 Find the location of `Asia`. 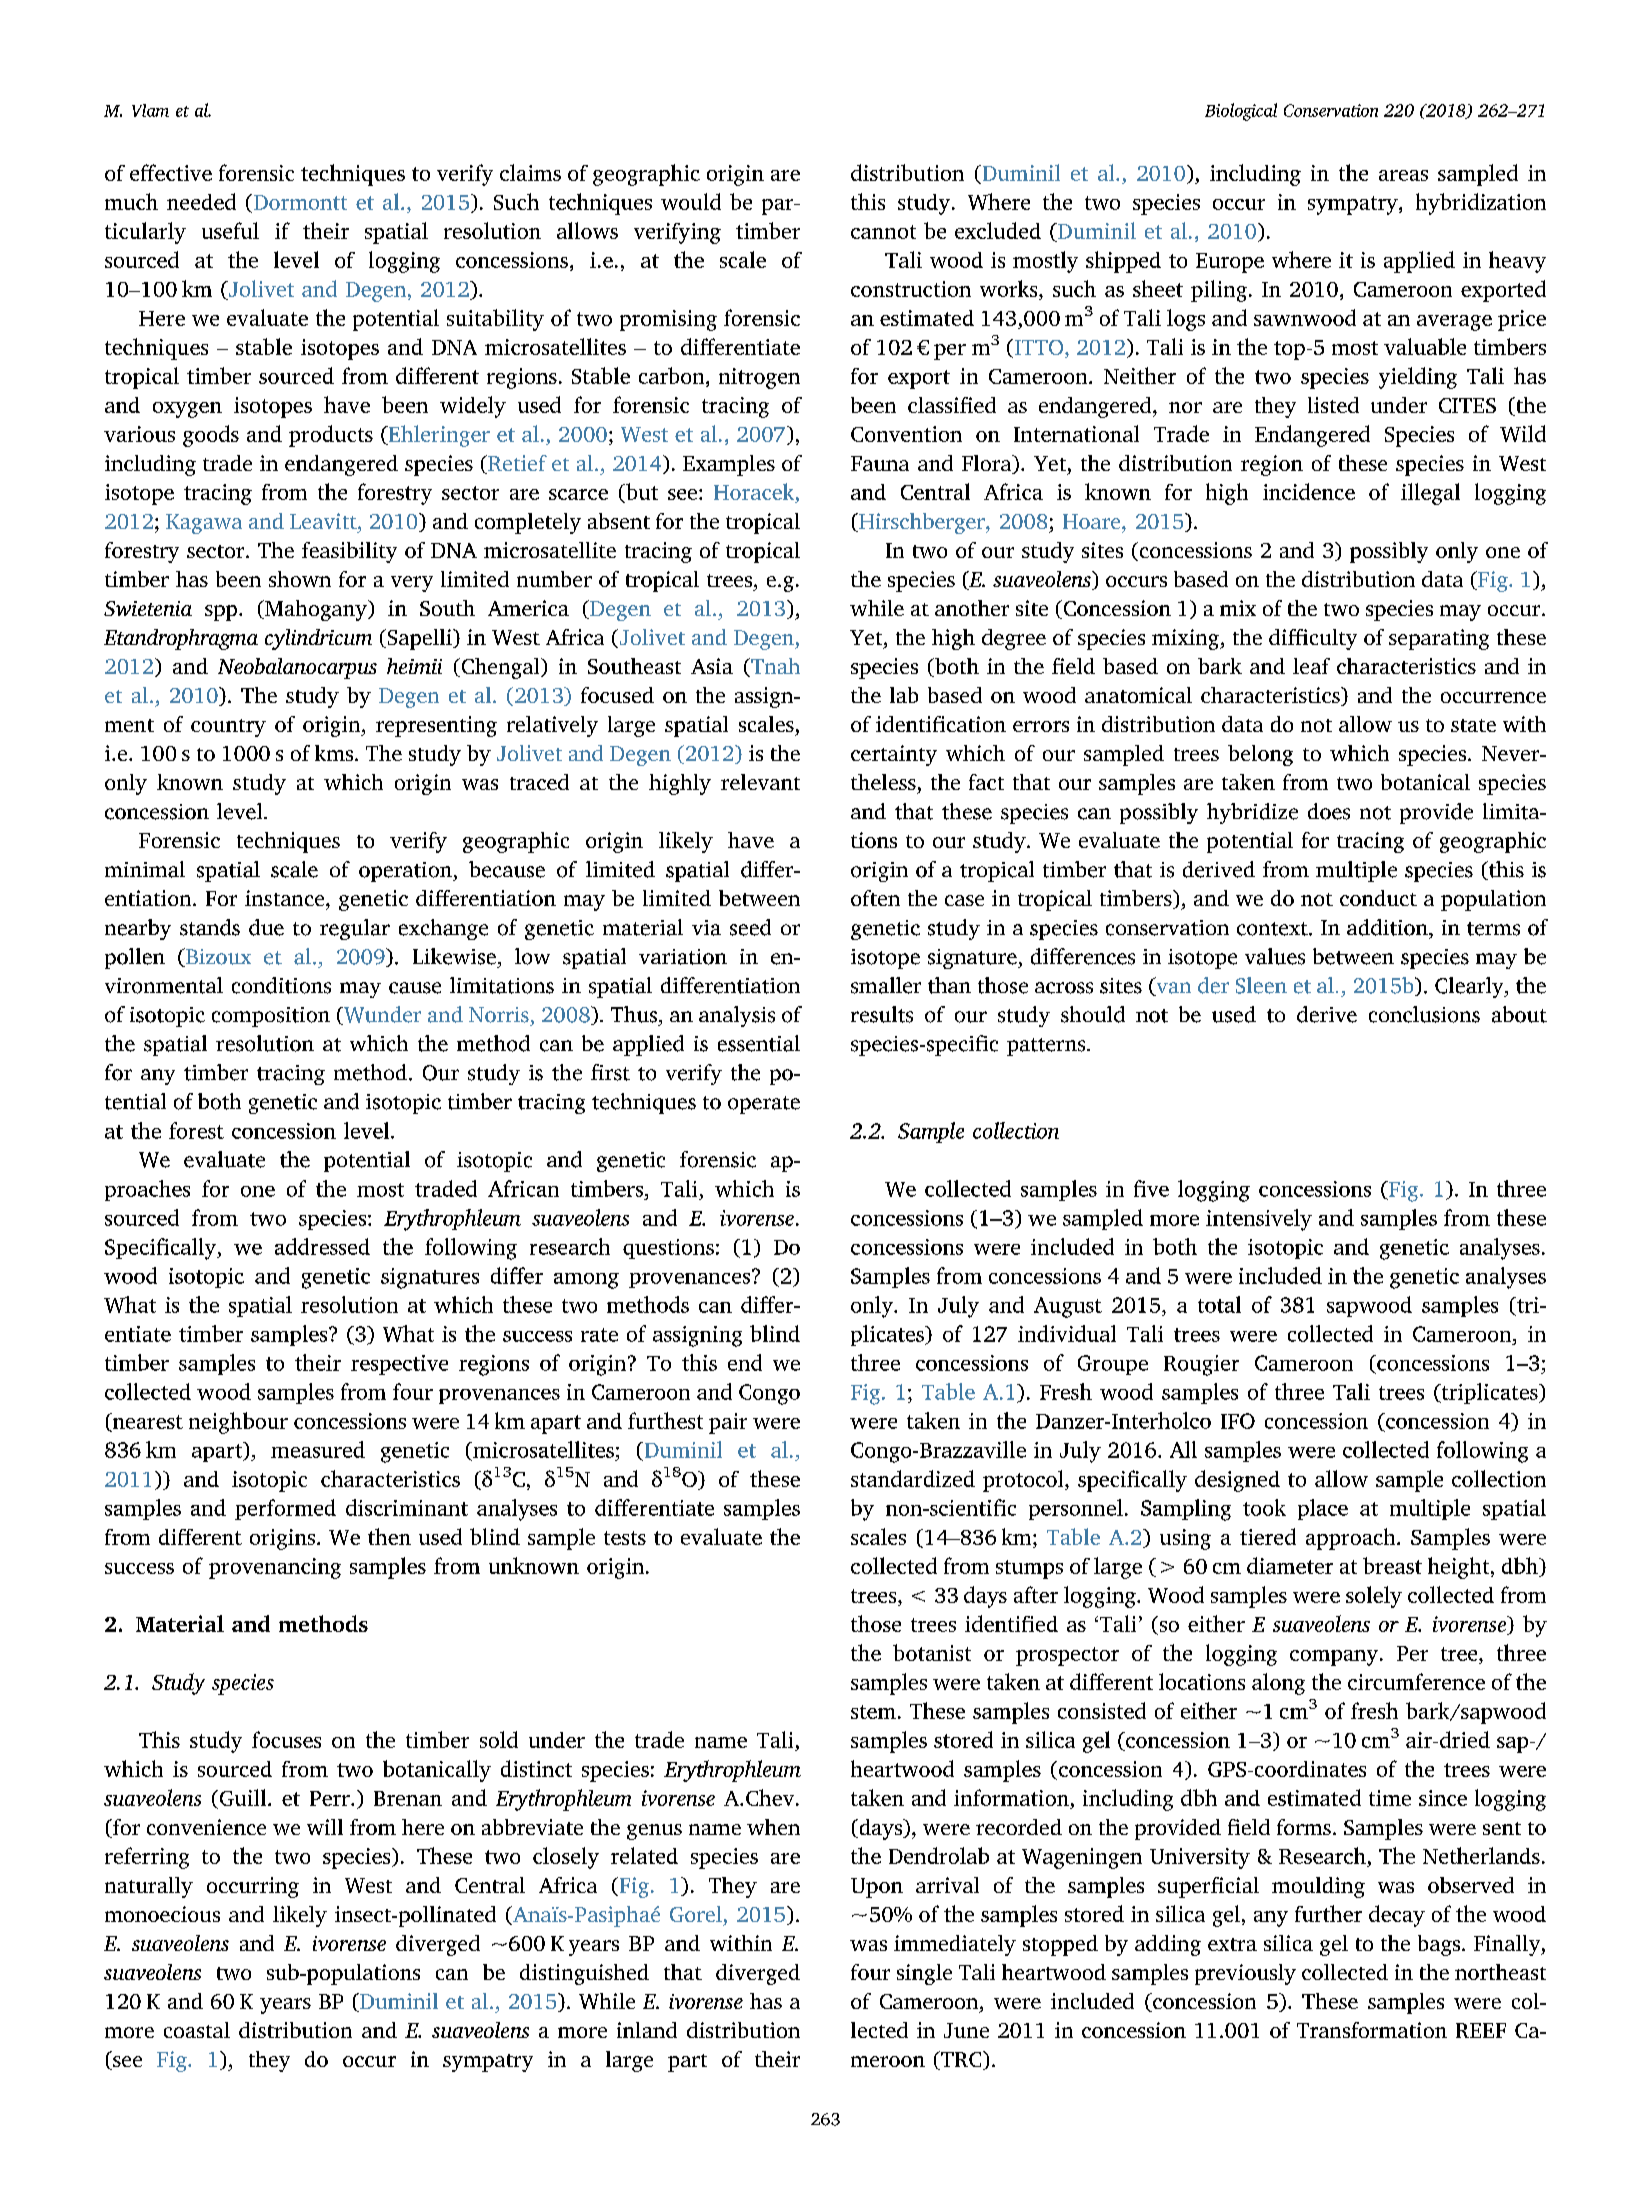

Asia is located at coordinates (712, 666).
